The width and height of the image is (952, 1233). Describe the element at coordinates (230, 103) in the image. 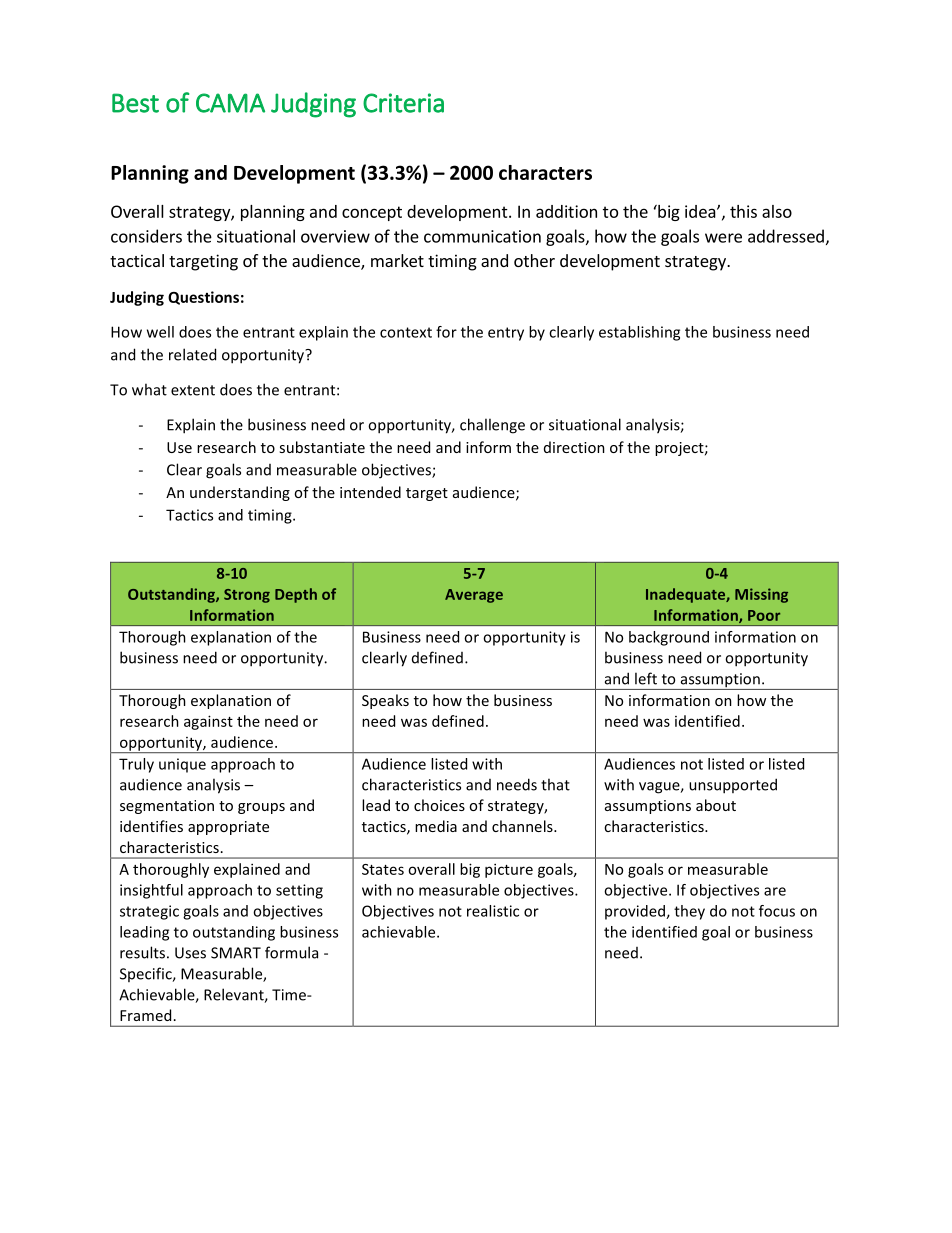

I see `CAMA` at that location.
